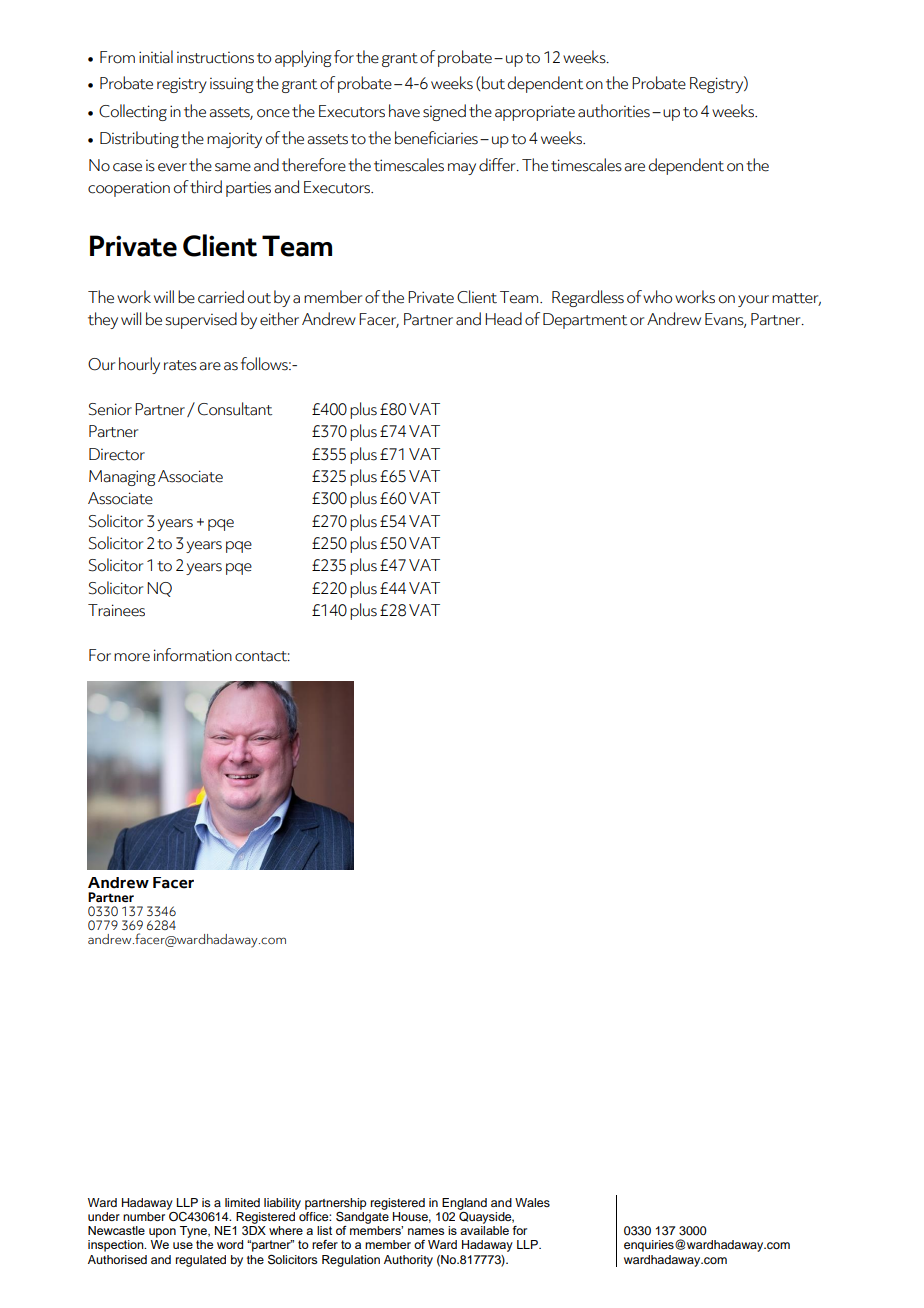  I want to click on have, so click(404, 111).
